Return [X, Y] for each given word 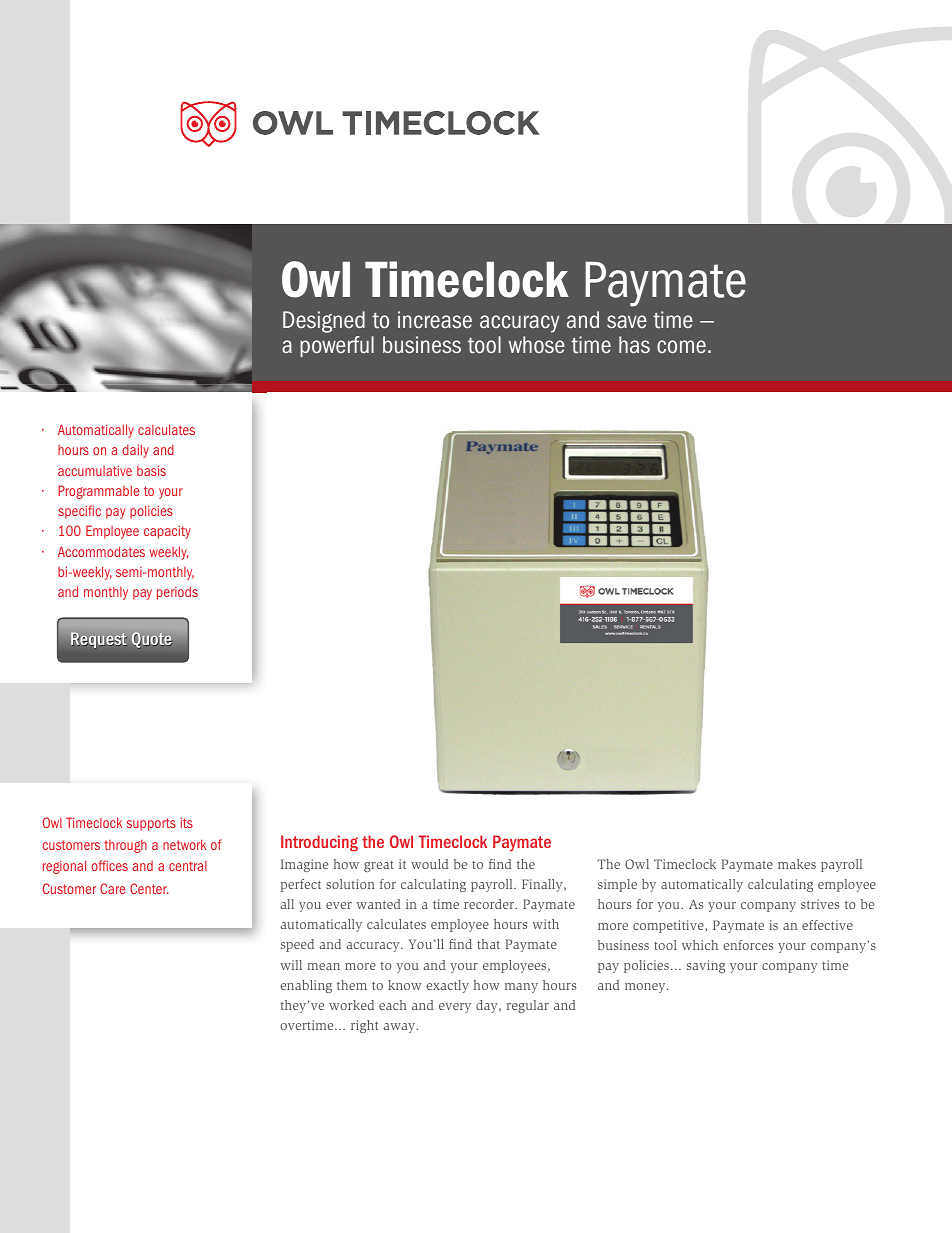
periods [177, 593]
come [681, 347]
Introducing [319, 843]
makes [797, 864]
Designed [324, 322]
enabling [306, 986]
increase [435, 320]
